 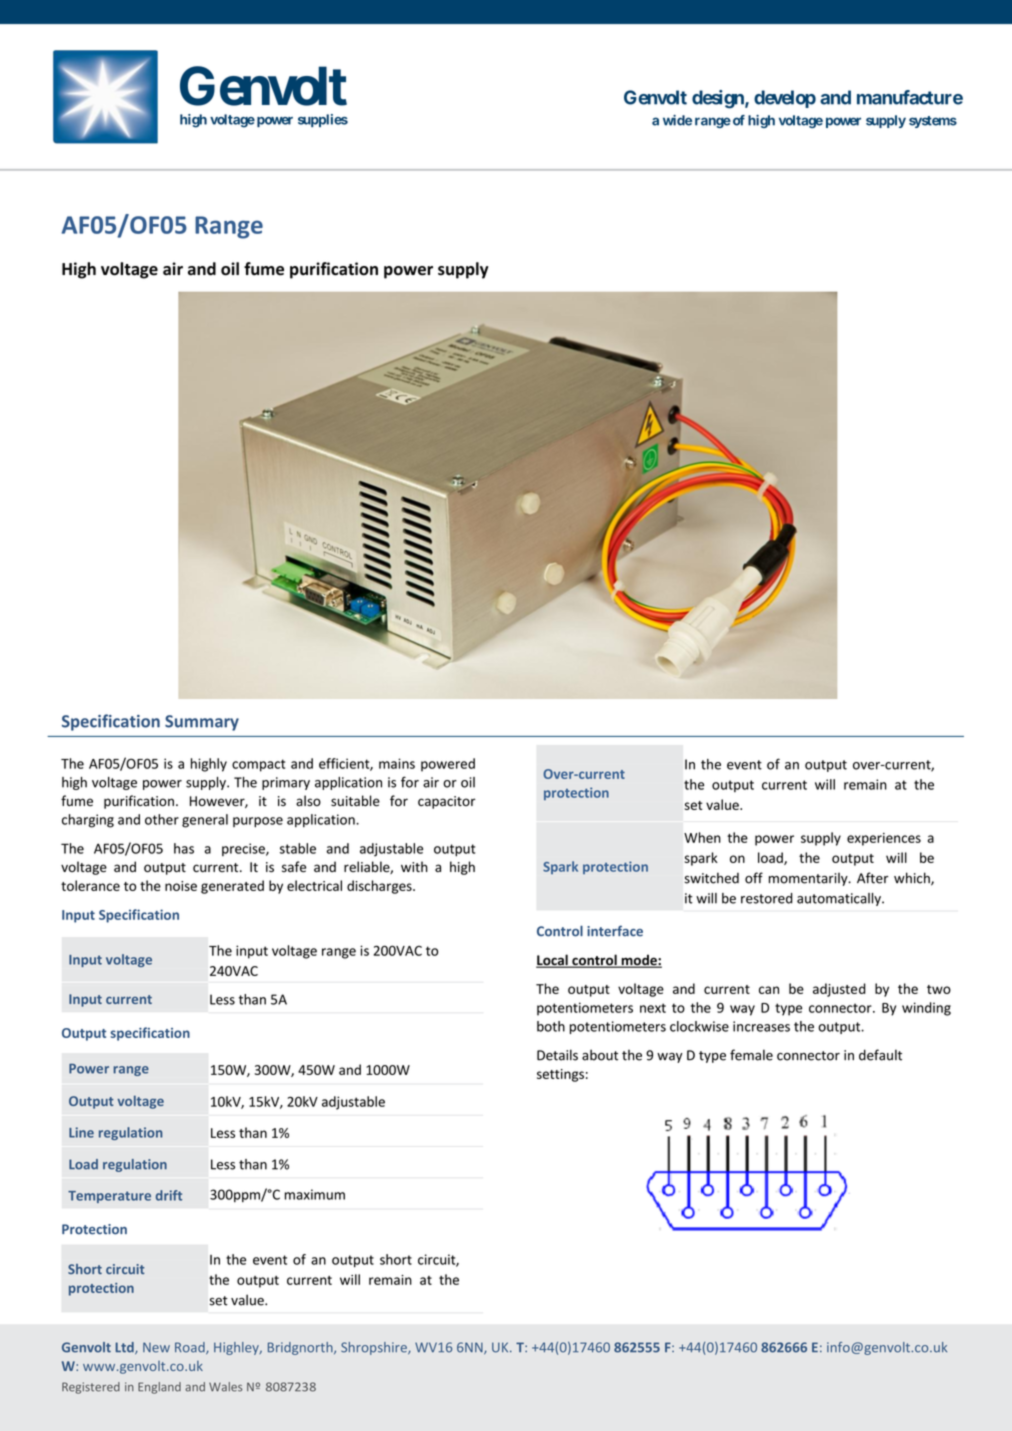 I want to click on compact, so click(x=258, y=765).
